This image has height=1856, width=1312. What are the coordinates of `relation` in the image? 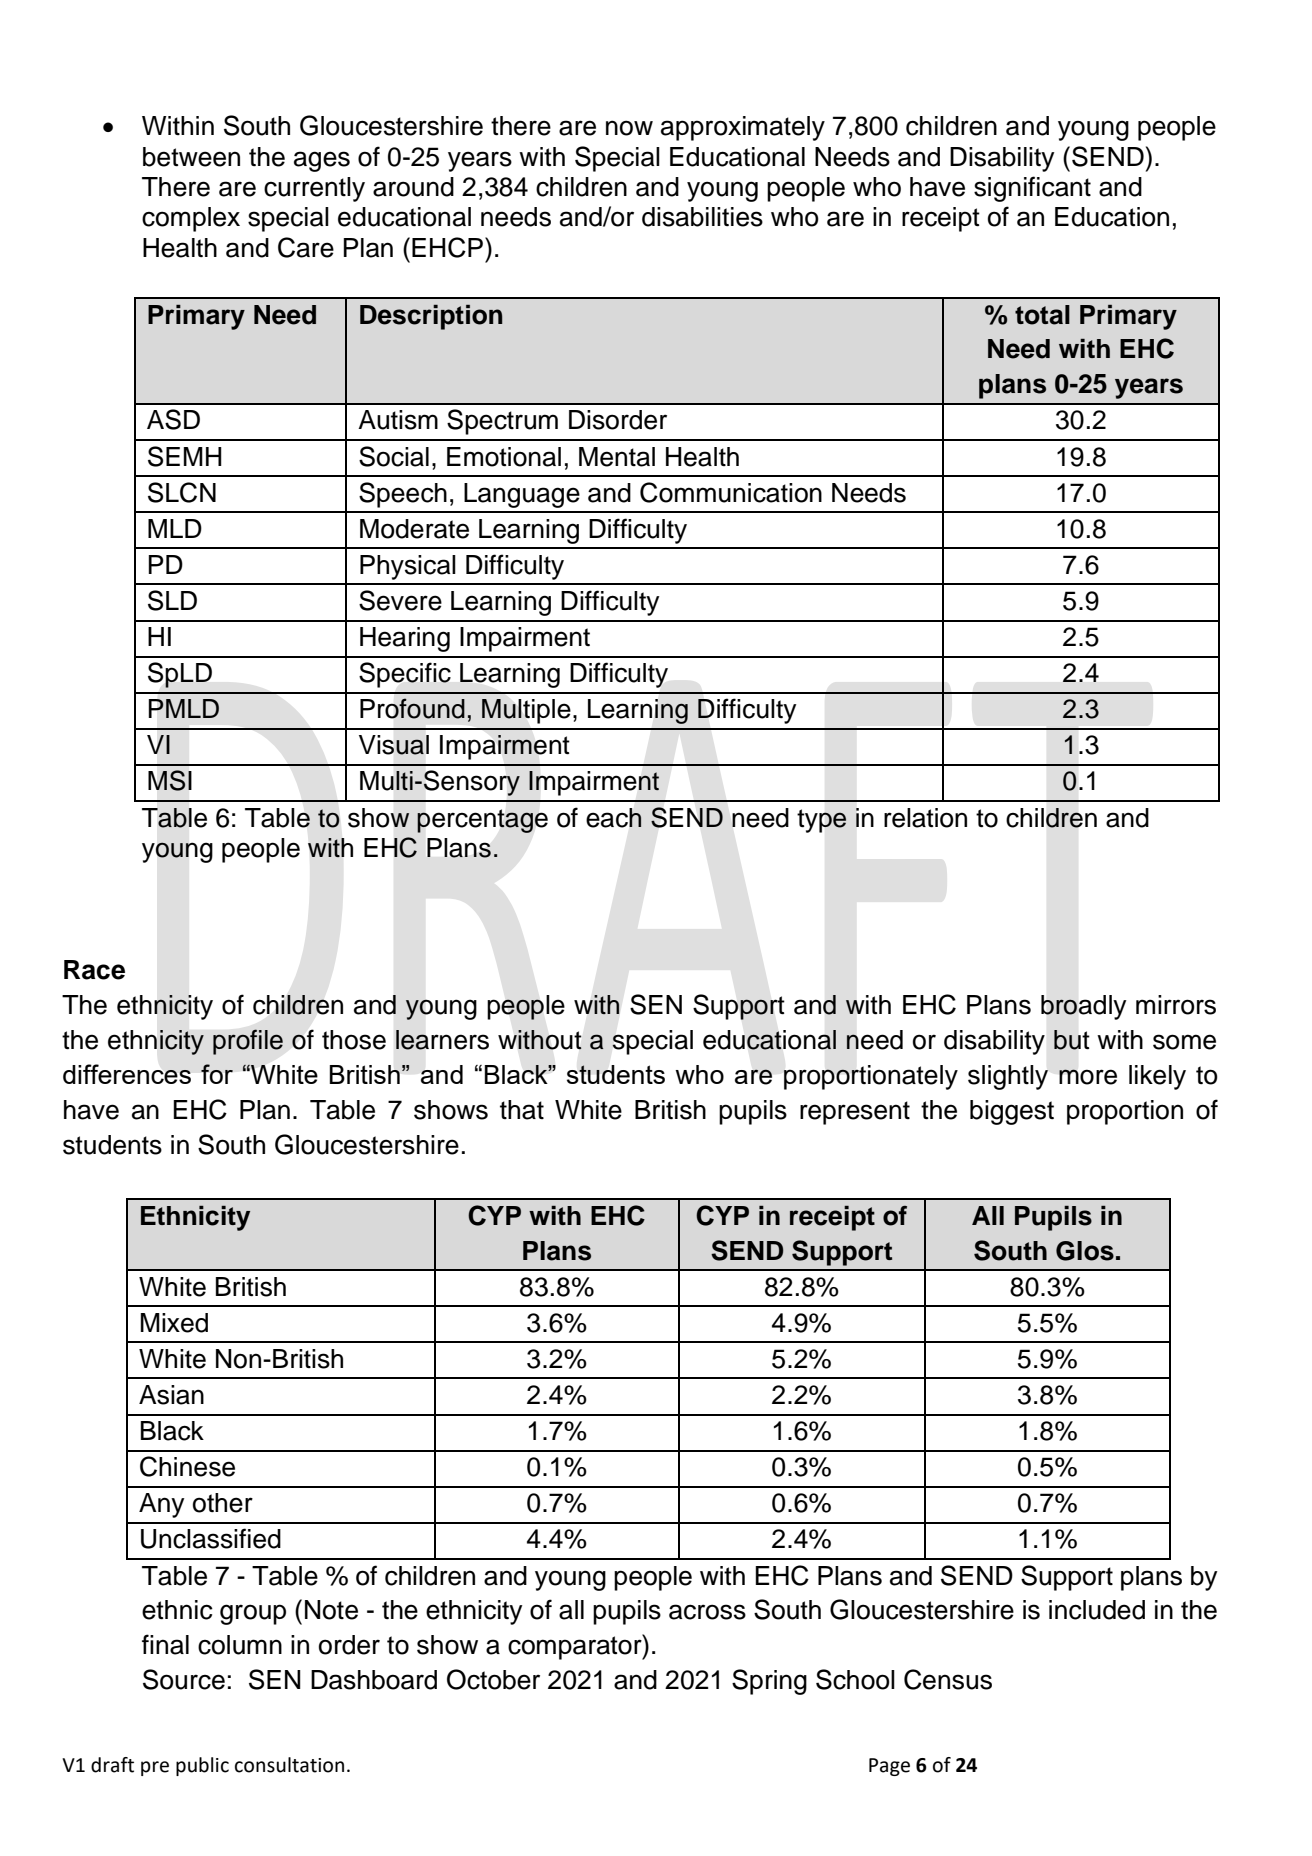 It's located at (925, 818).
